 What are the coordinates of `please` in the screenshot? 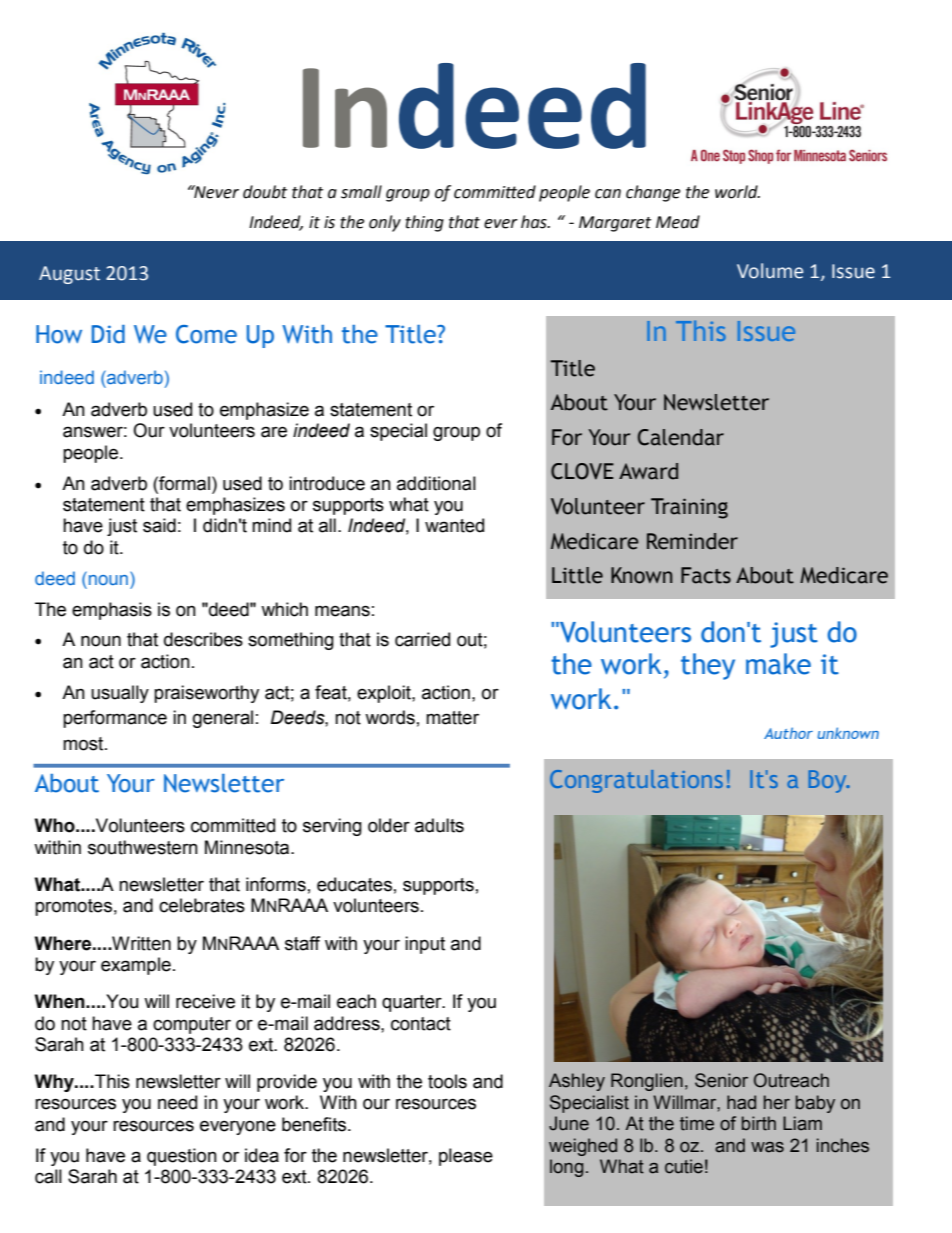 It's located at (466, 1157).
